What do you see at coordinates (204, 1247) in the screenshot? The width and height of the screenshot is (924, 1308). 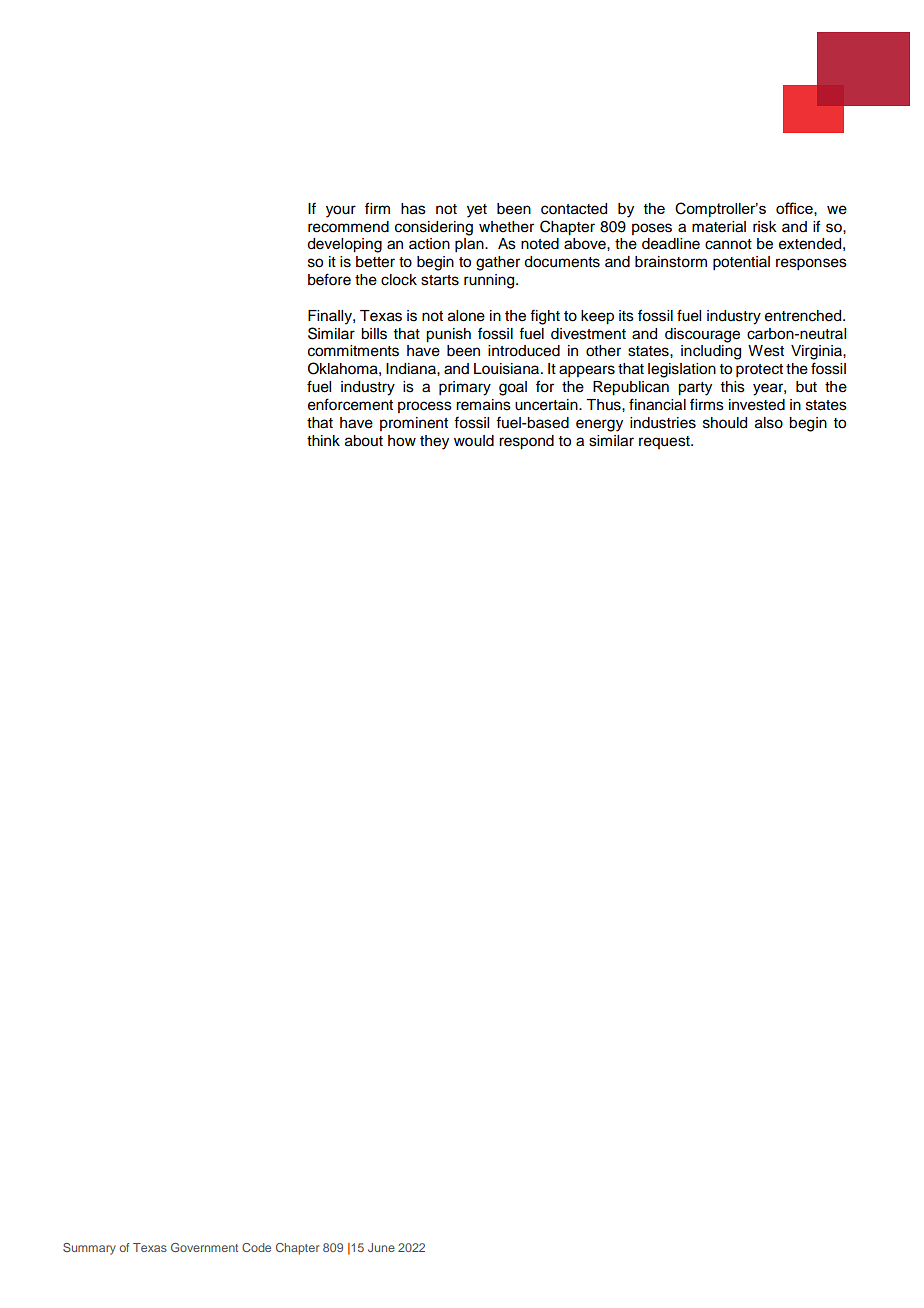 I see `Government` at bounding box center [204, 1247].
